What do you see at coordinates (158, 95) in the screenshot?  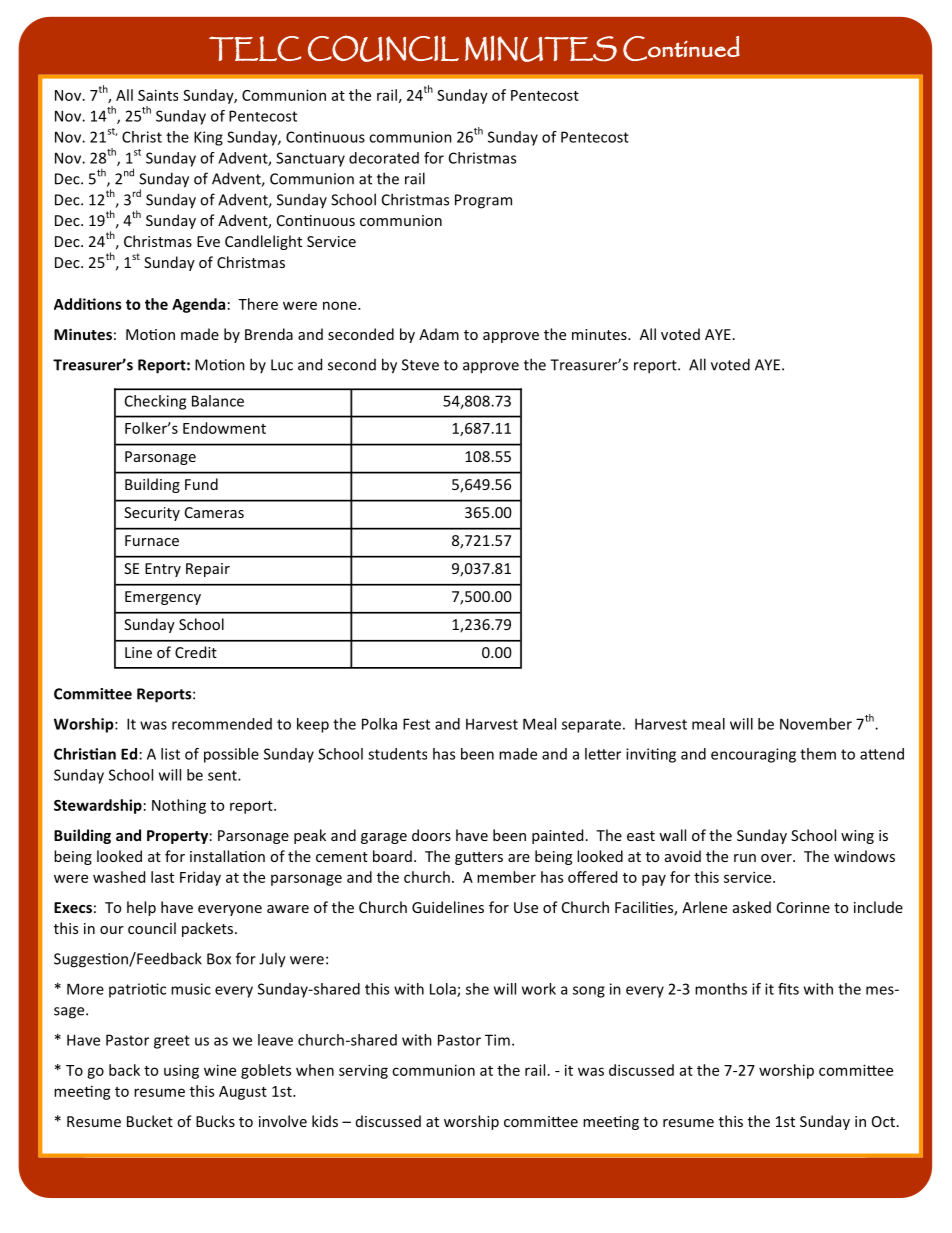 I see `Saints` at bounding box center [158, 95].
